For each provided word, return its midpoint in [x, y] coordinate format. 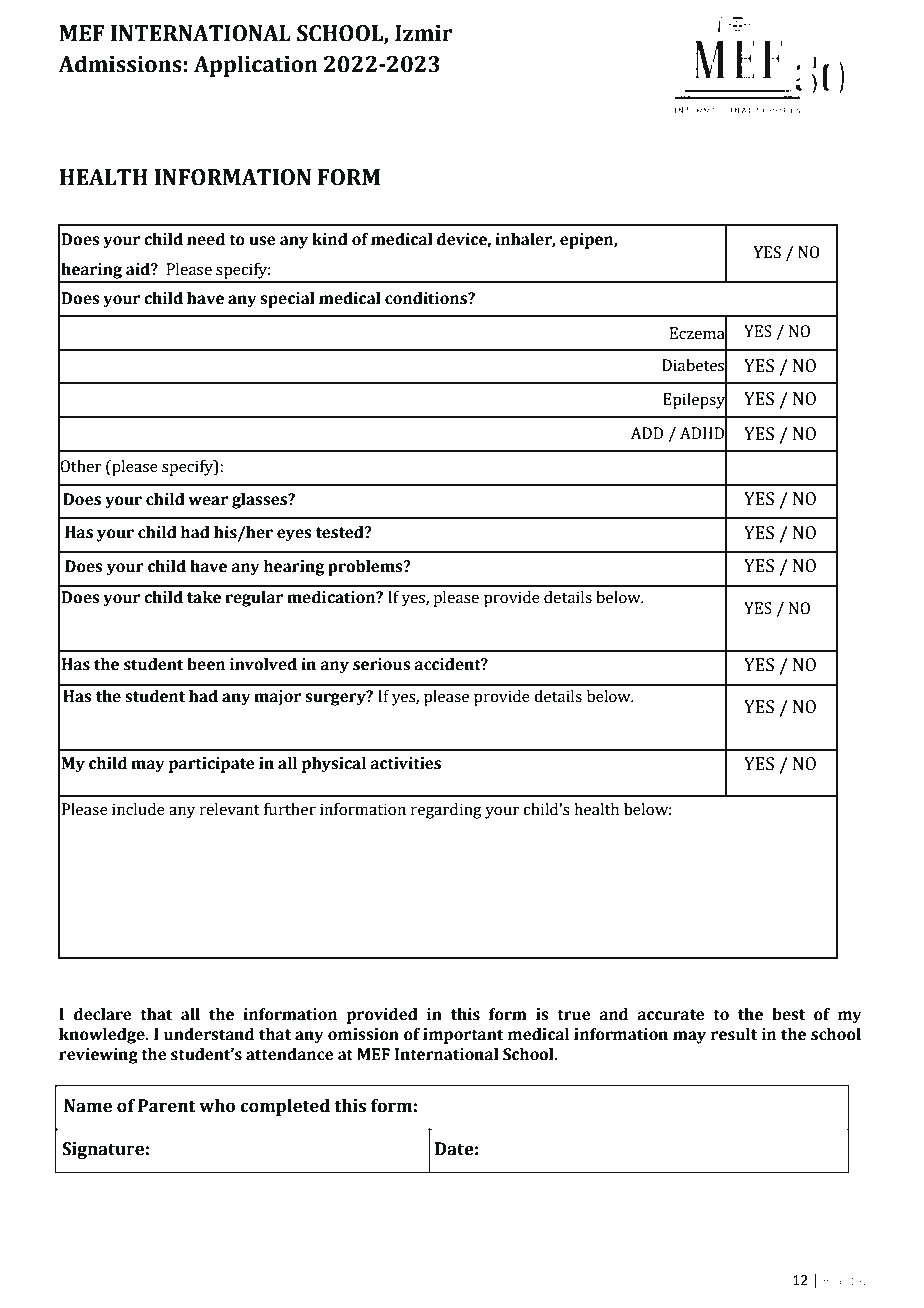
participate [212, 765]
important [463, 1036]
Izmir [424, 33]
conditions [427, 298]
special [287, 300]
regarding [446, 811]
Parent [166, 1106]
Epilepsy [695, 400]
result [734, 1034]
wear [208, 501]
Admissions [120, 64]
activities [405, 763]
